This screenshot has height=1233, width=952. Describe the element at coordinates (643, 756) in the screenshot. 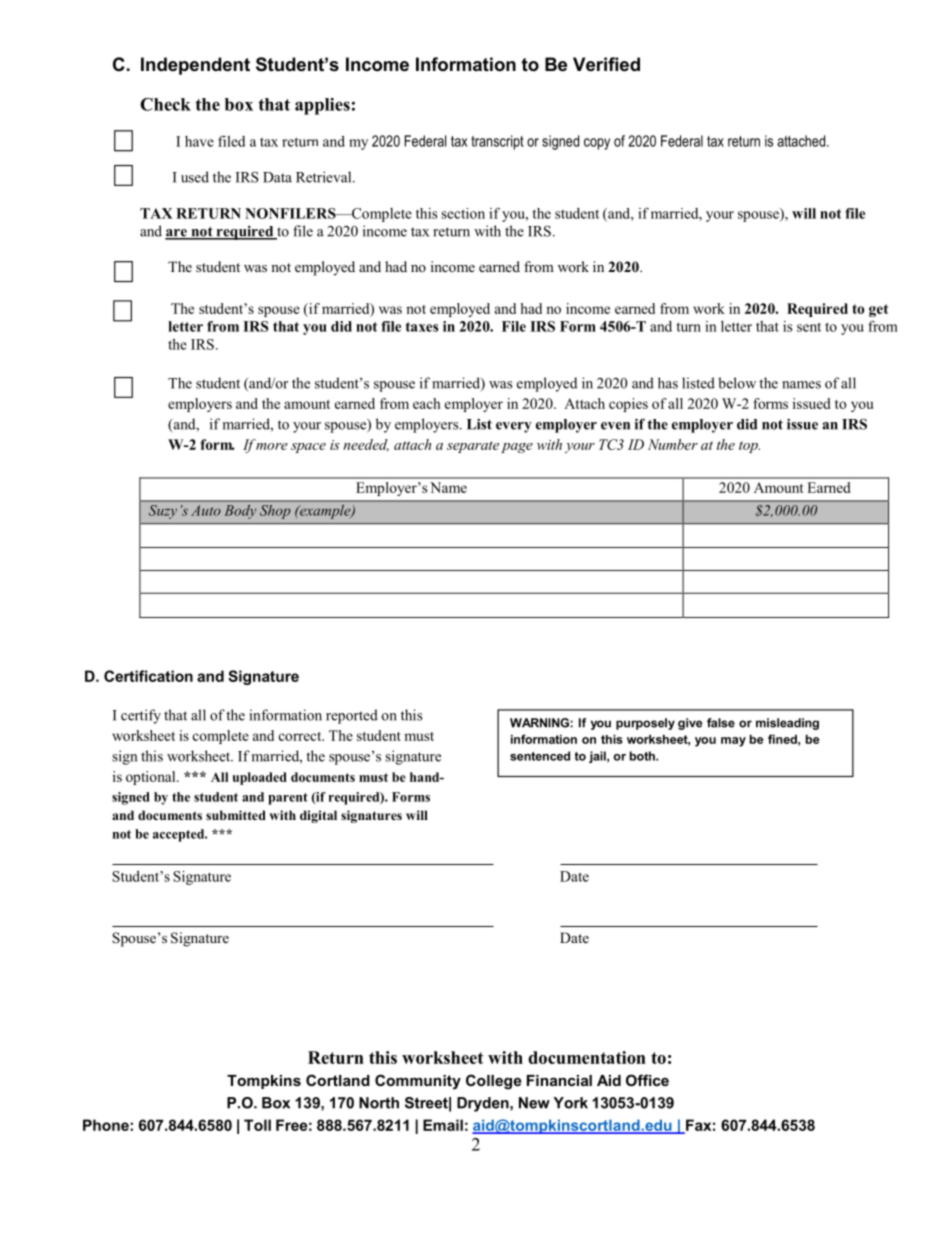

I see `both` at that location.
